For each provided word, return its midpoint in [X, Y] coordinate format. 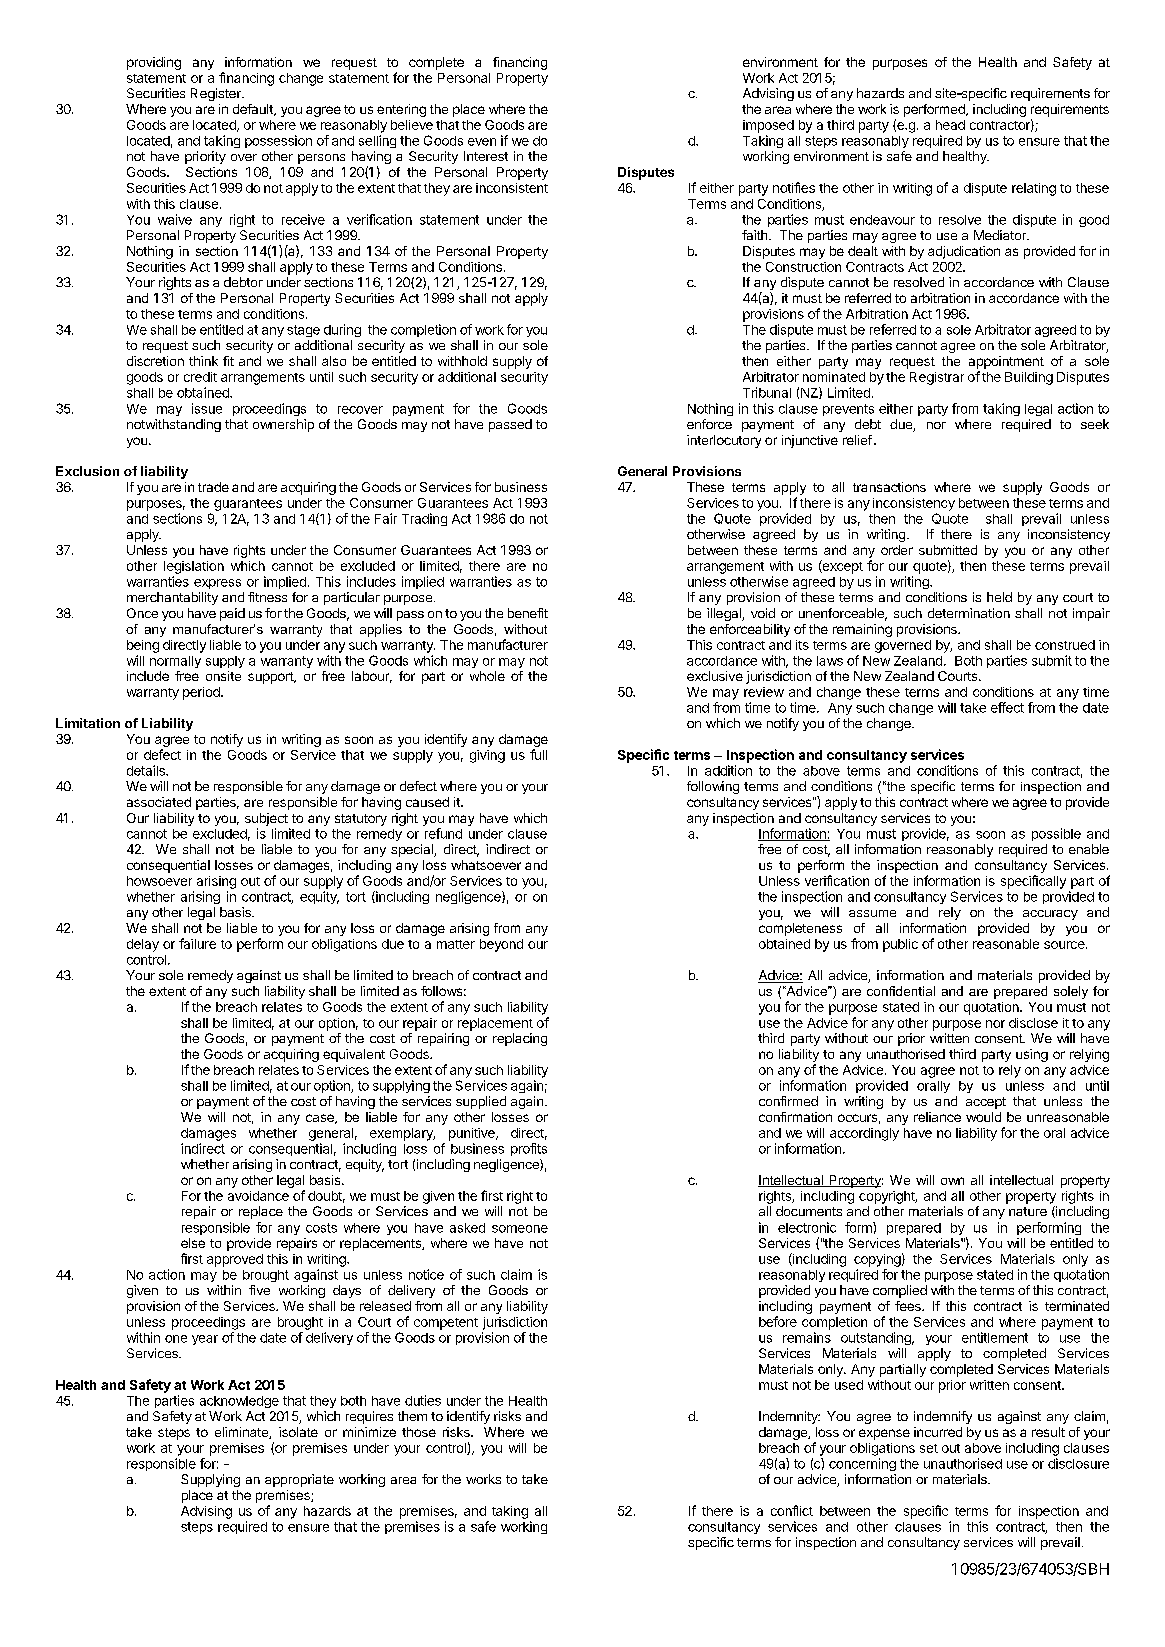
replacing [520, 1039]
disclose [1033, 1023]
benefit [528, 613]
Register [217, 94]
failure [197, 943]
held [999, 597]
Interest [486, 156]
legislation [194, 567]
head [950, 125]
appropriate [299, 1480]
